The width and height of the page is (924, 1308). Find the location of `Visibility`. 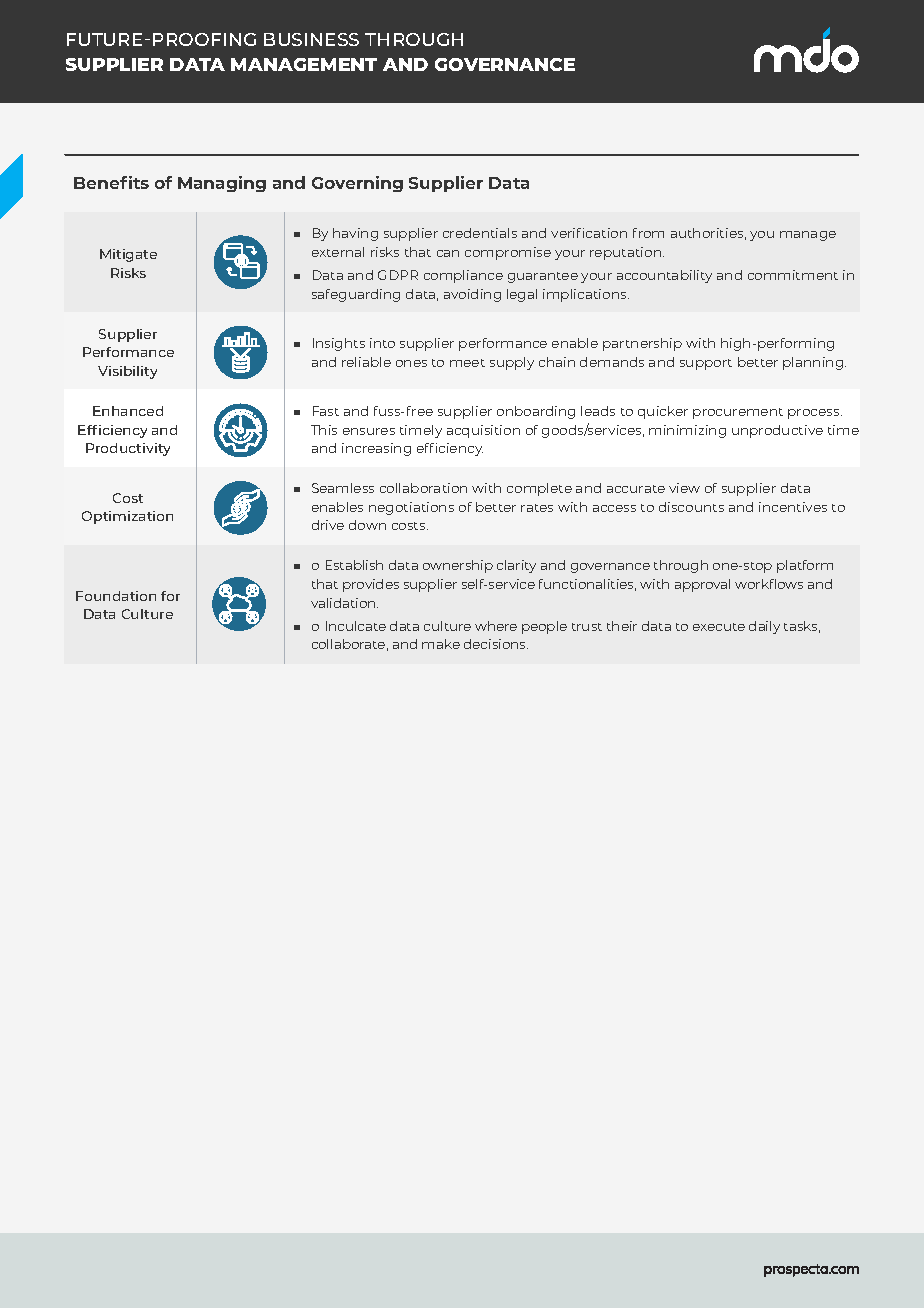

Visibility is located at coordinates (127, 372).
